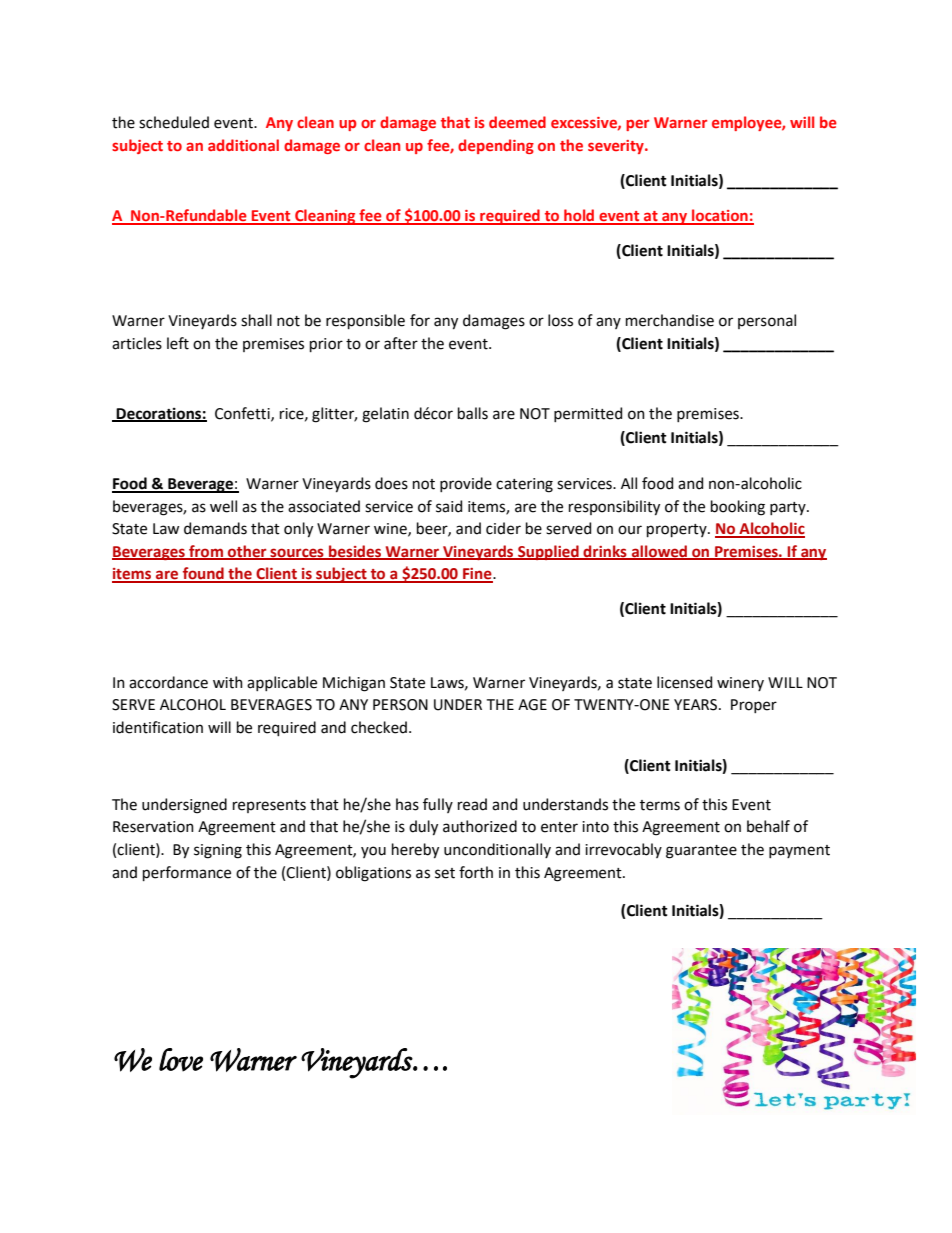 The image size is (952, 1233). Describe the element at coordinates (269, 806) in the image. I see `represents` at that location.
